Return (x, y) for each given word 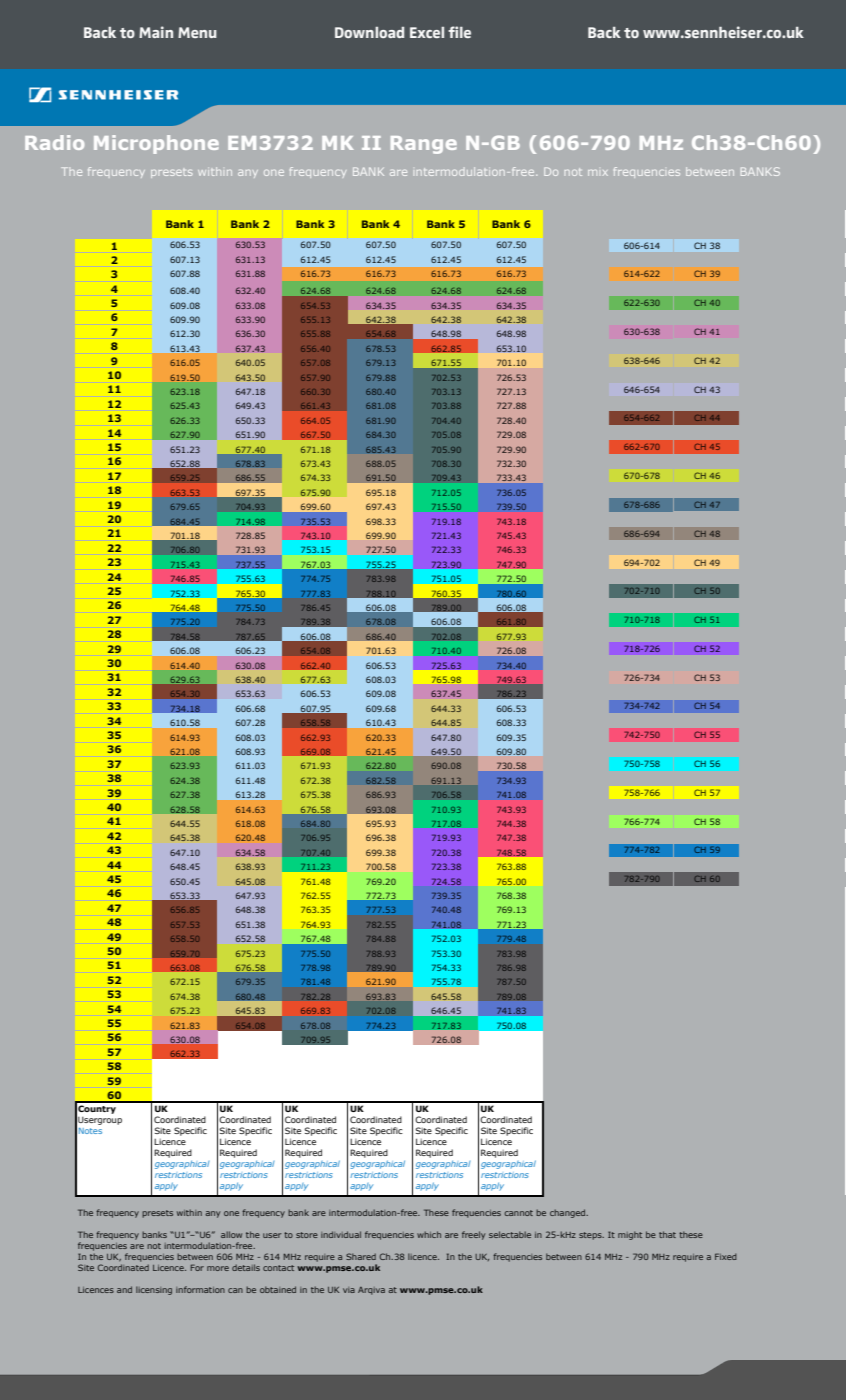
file (459, 32)
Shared (361, 1256)
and (124, 1289)
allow (231, 1234)
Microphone (156, 144)
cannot (518, 1213)
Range (424, 145)
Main (156, 32)
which (429, 1234)
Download (369, 32)
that (667, 1234)
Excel (427, 32)
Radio (54, 142)
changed (569, 1213)
